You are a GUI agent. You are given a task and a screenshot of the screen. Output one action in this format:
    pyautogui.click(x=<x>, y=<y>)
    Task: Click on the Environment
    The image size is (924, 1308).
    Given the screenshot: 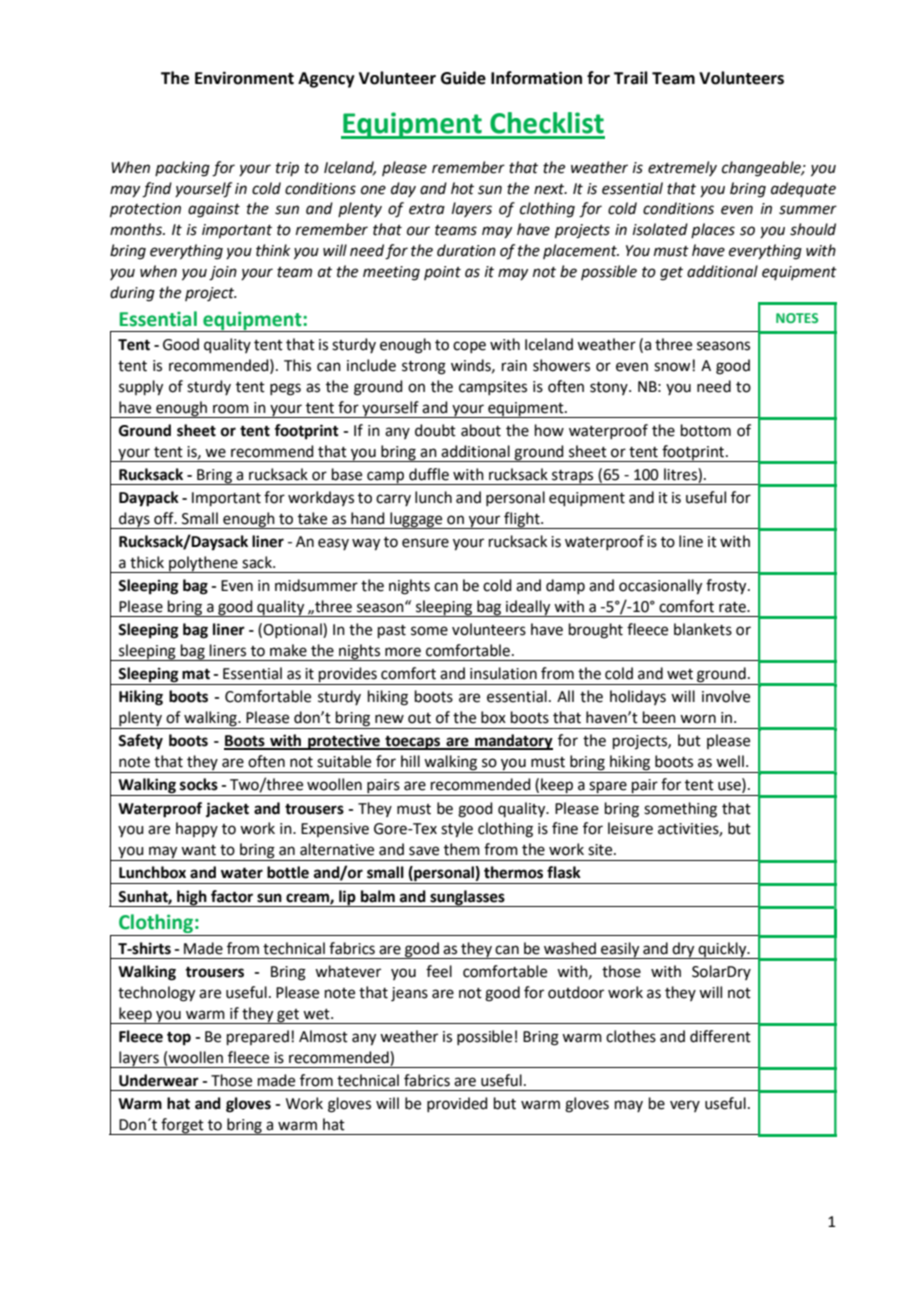 What is the action you would take?
    pyautogui.click(x=244, y=78)
